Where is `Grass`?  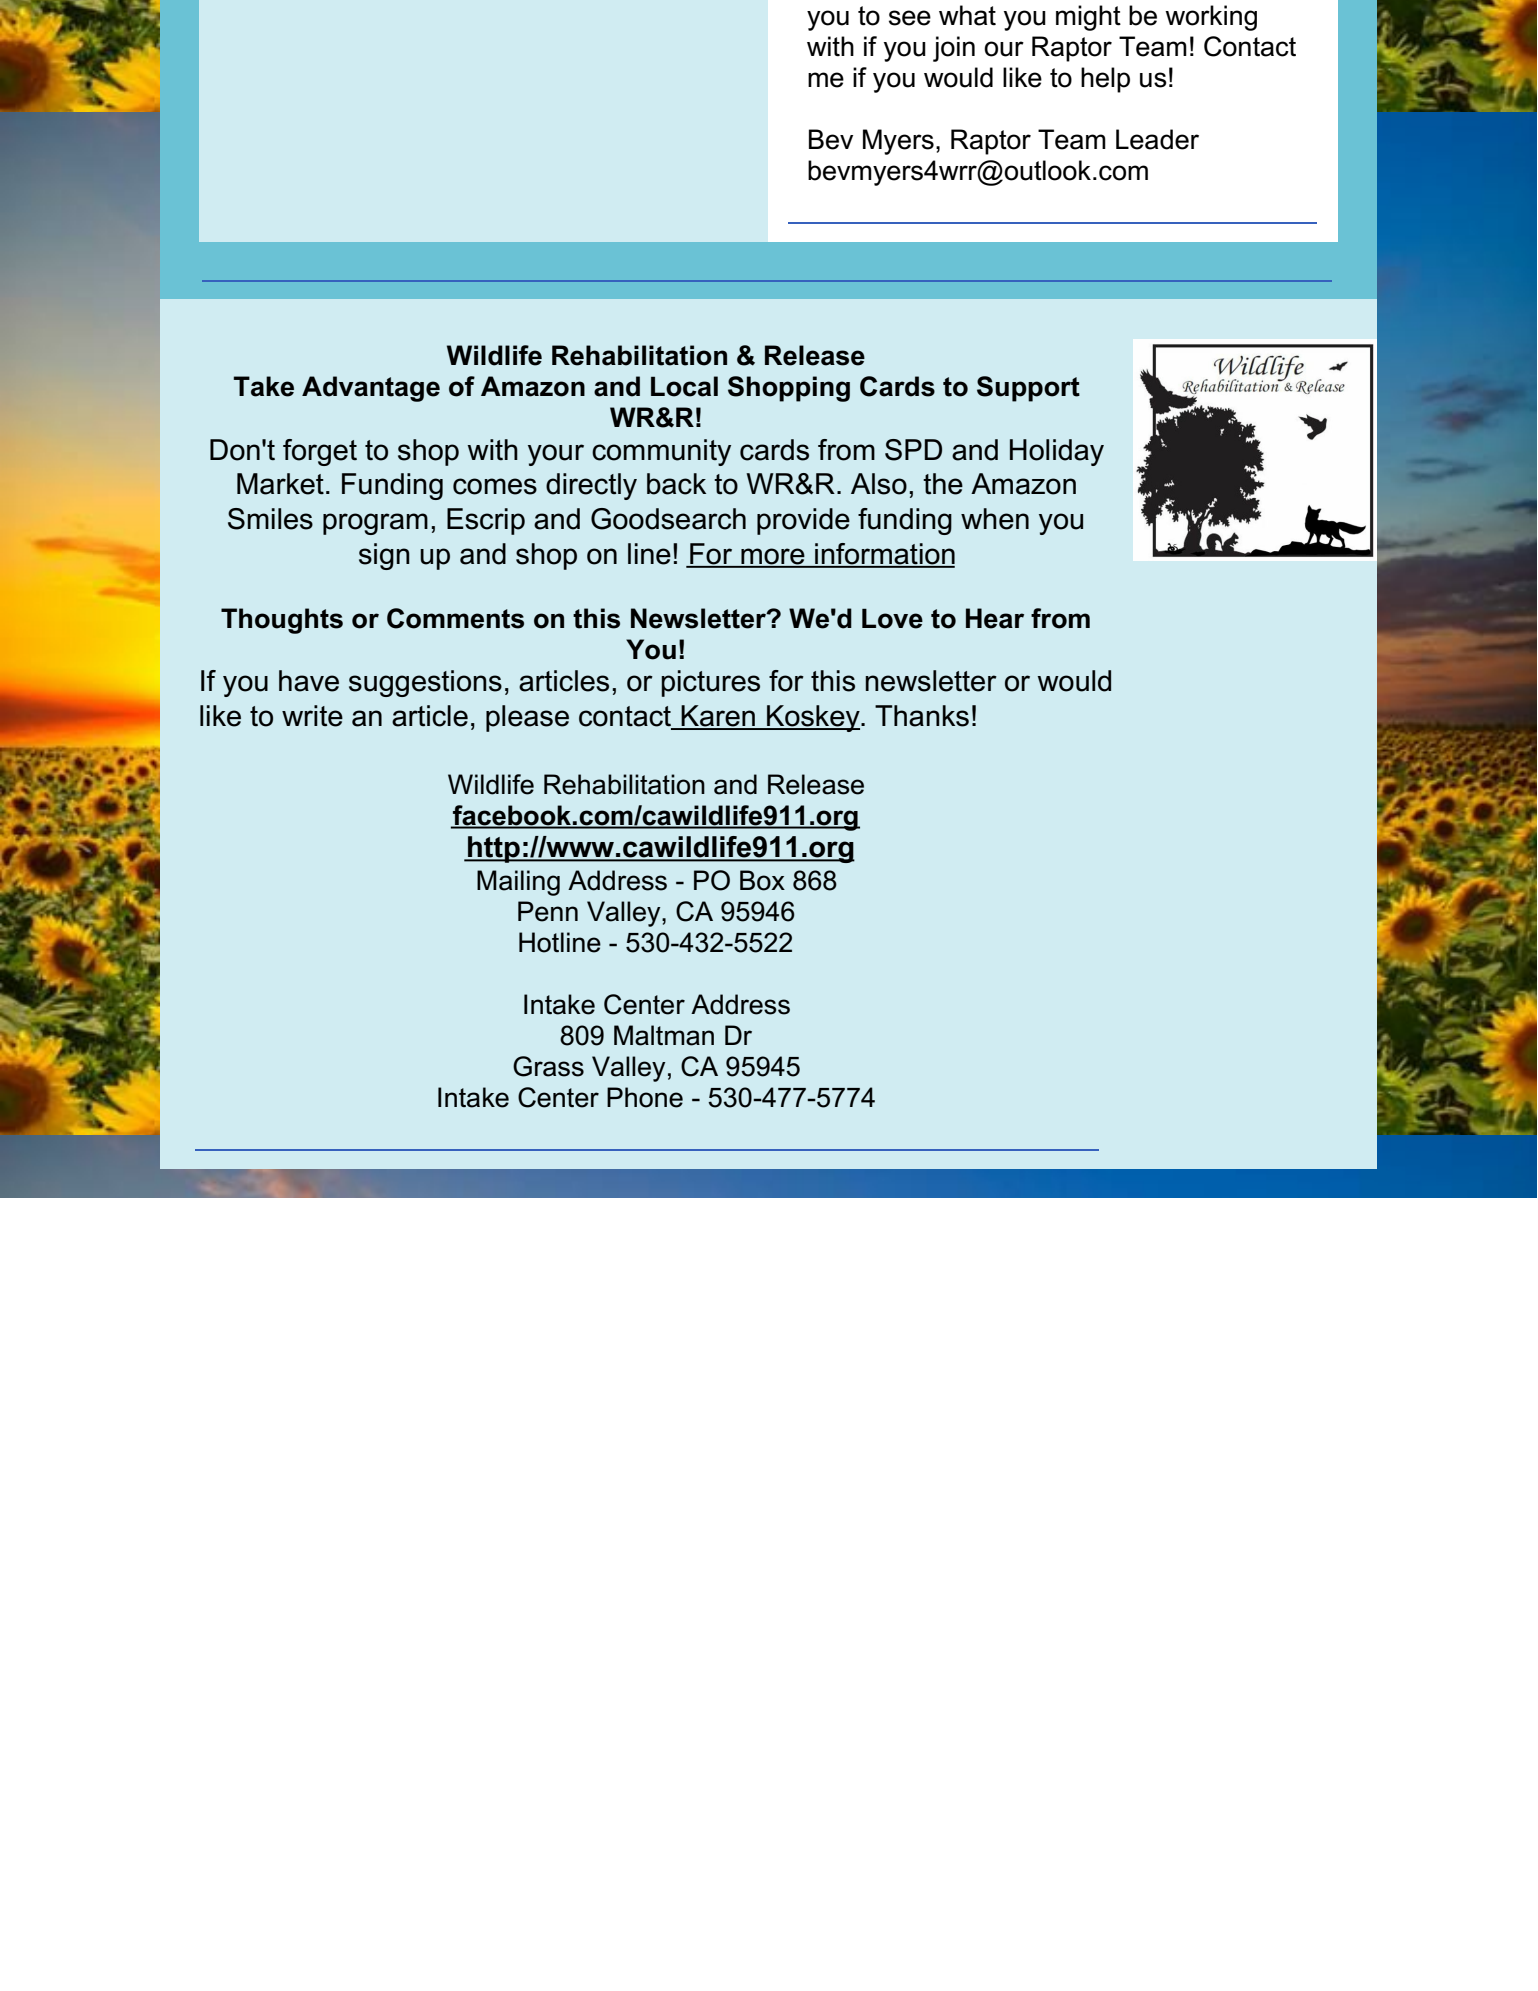 Grass is located at coordinates (548, 1066).
